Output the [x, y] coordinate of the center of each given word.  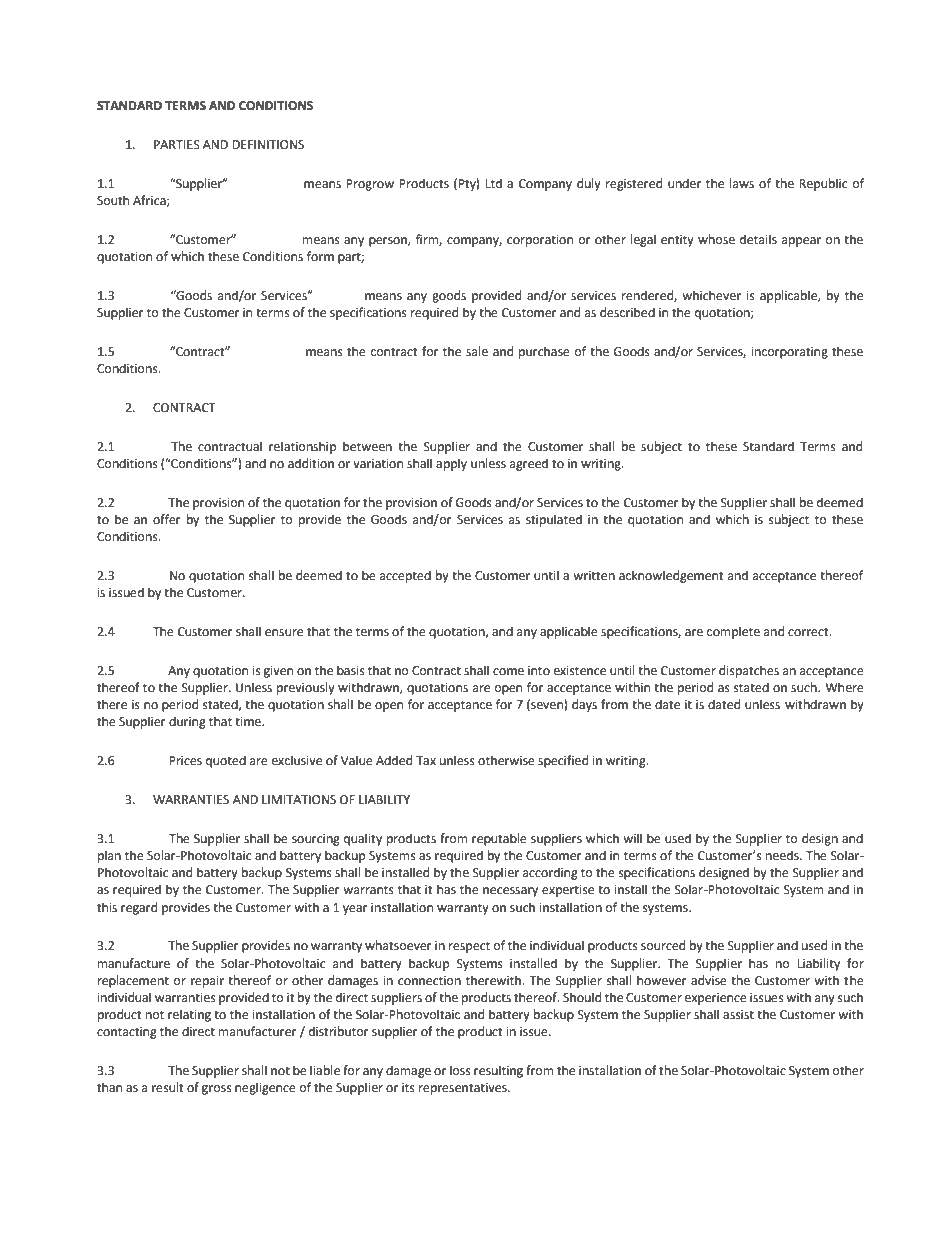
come [508, 672]
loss [460, 1070]
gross [217, 1090]
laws [742, 183]
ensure [284, 633]
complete [733, 632]
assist [738, 1015]
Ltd [493, 183]
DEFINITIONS [268, 145]
